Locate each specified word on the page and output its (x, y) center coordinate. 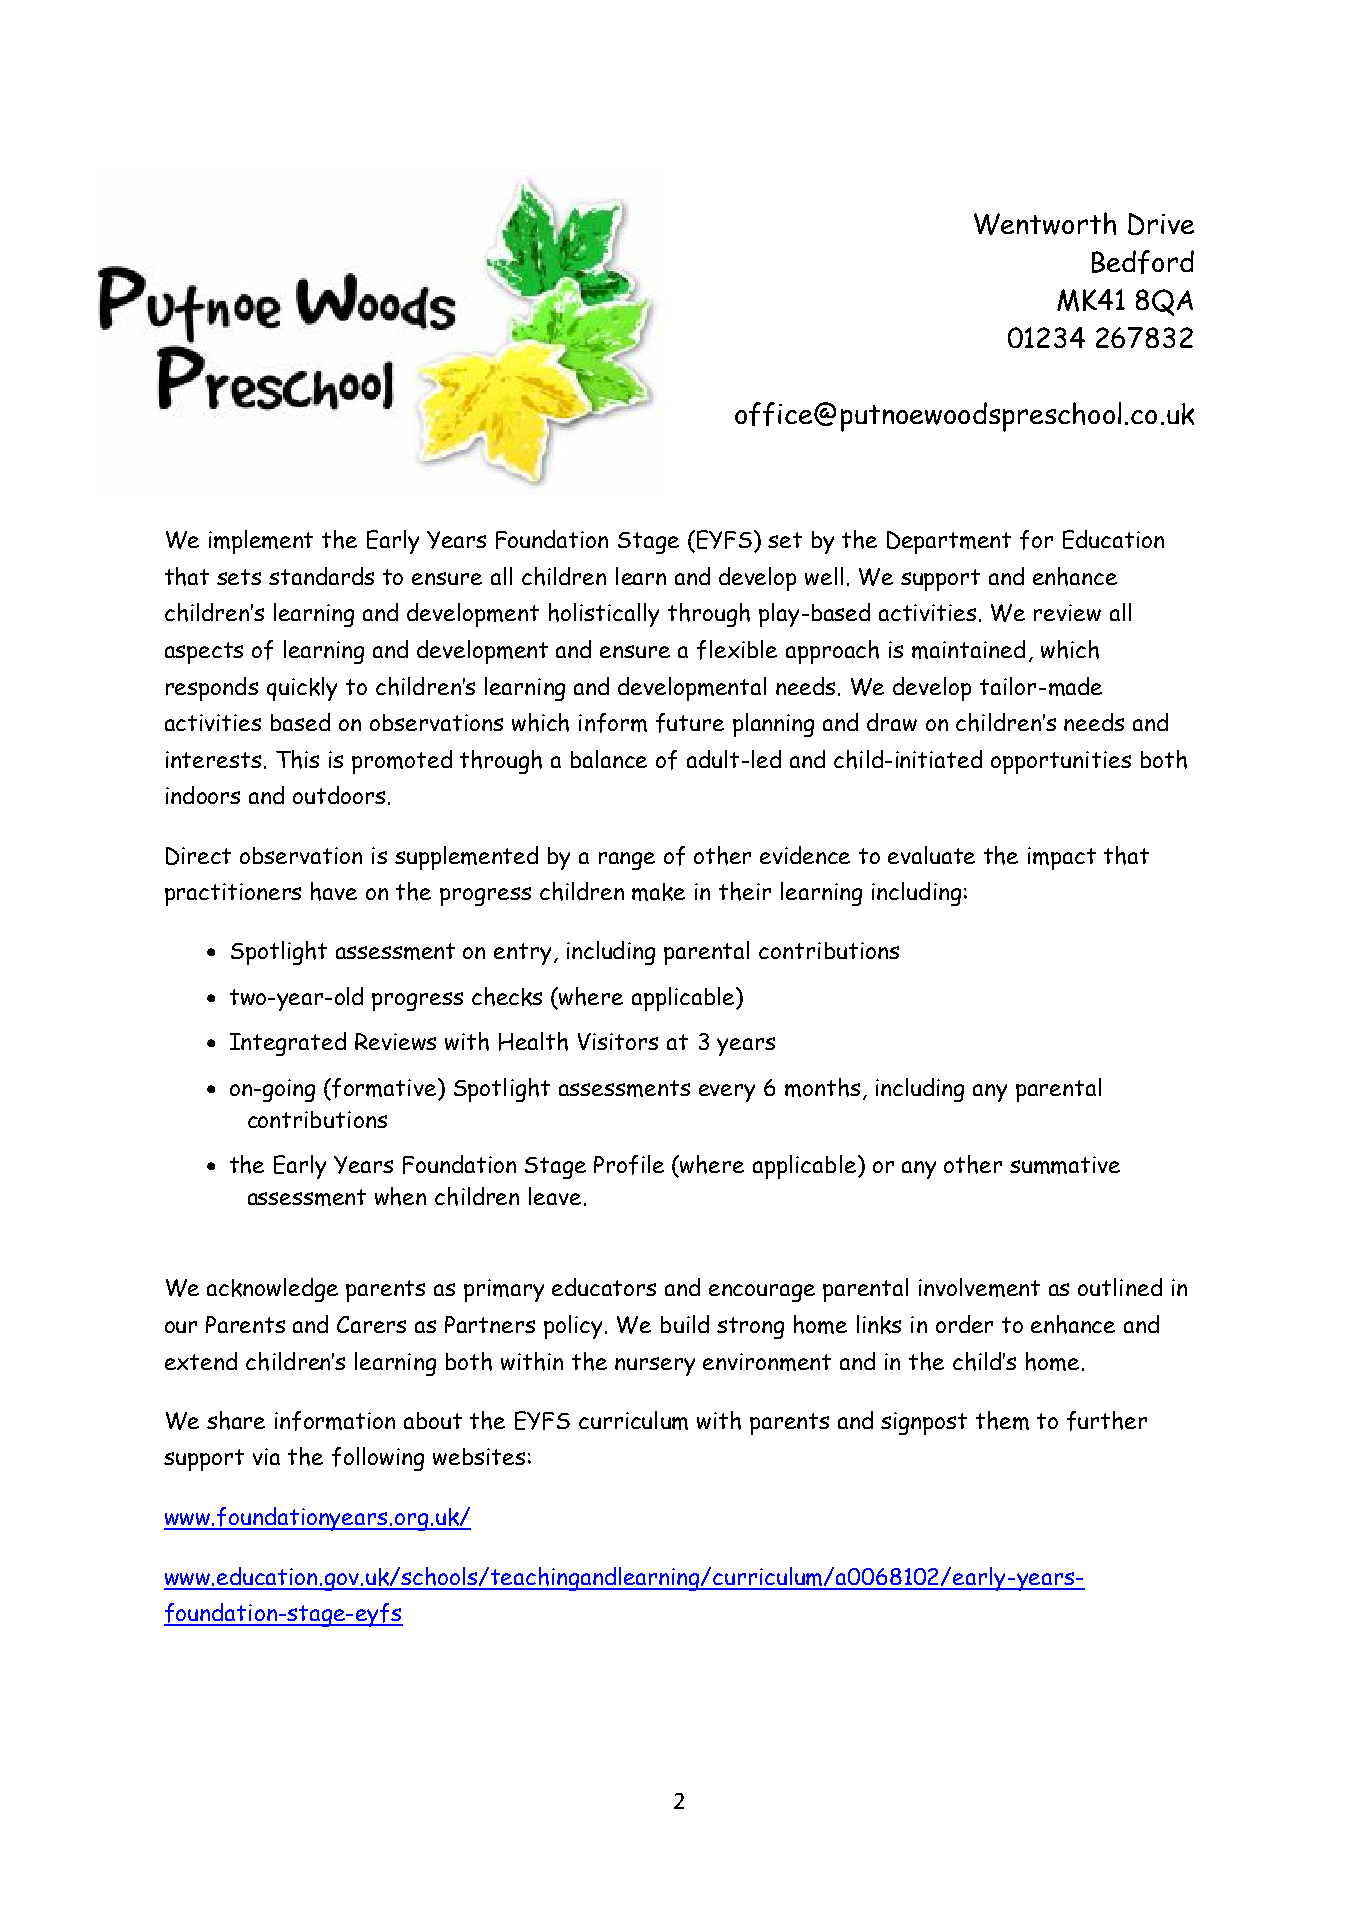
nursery (655, 1366)
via (266, 1456)
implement (261, 542)
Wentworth (1045, 223)
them (1002, 1420)
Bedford (1143, 262)
